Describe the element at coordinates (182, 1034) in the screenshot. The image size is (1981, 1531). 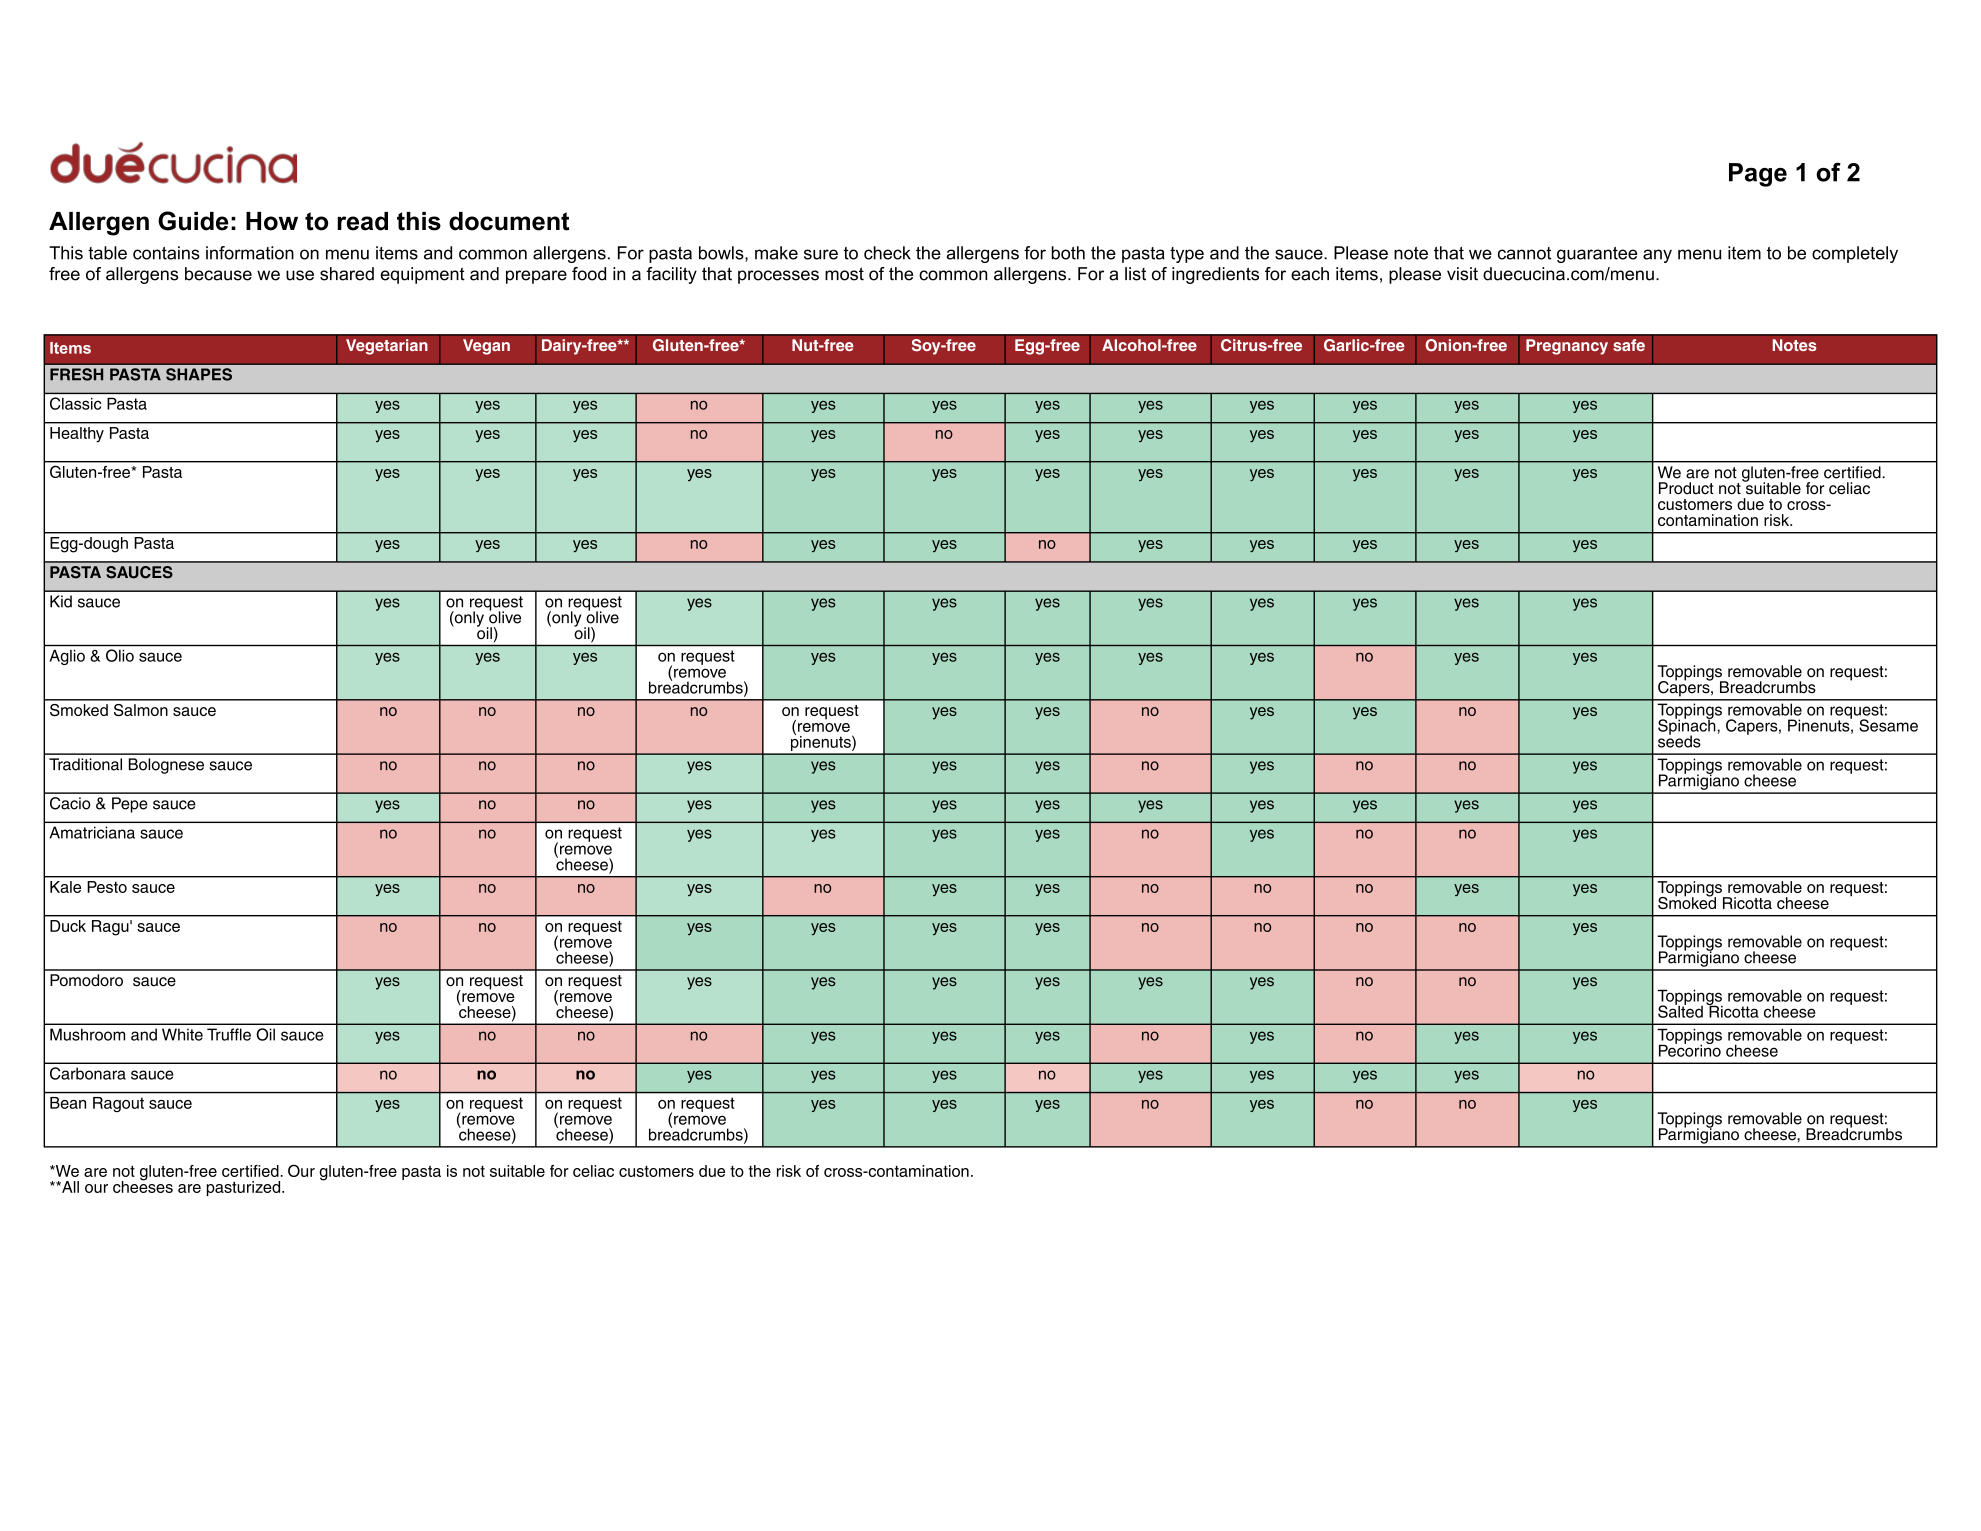
I see `White` at that location.
